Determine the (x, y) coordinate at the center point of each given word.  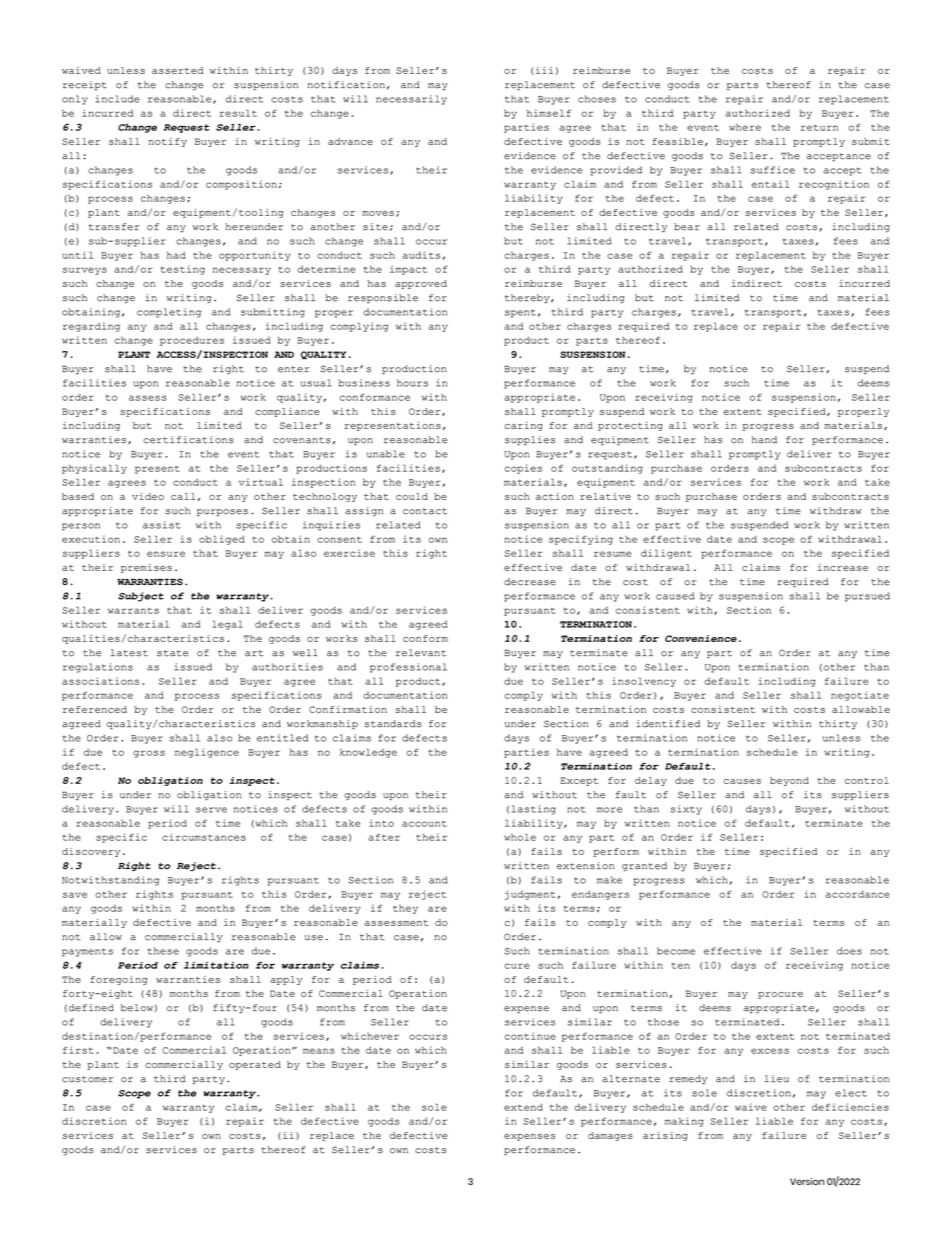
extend (523, 1107)
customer (87, 1079)
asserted (178, 70)
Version (807, 1181)
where (745, 127)
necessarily (411, 100)
